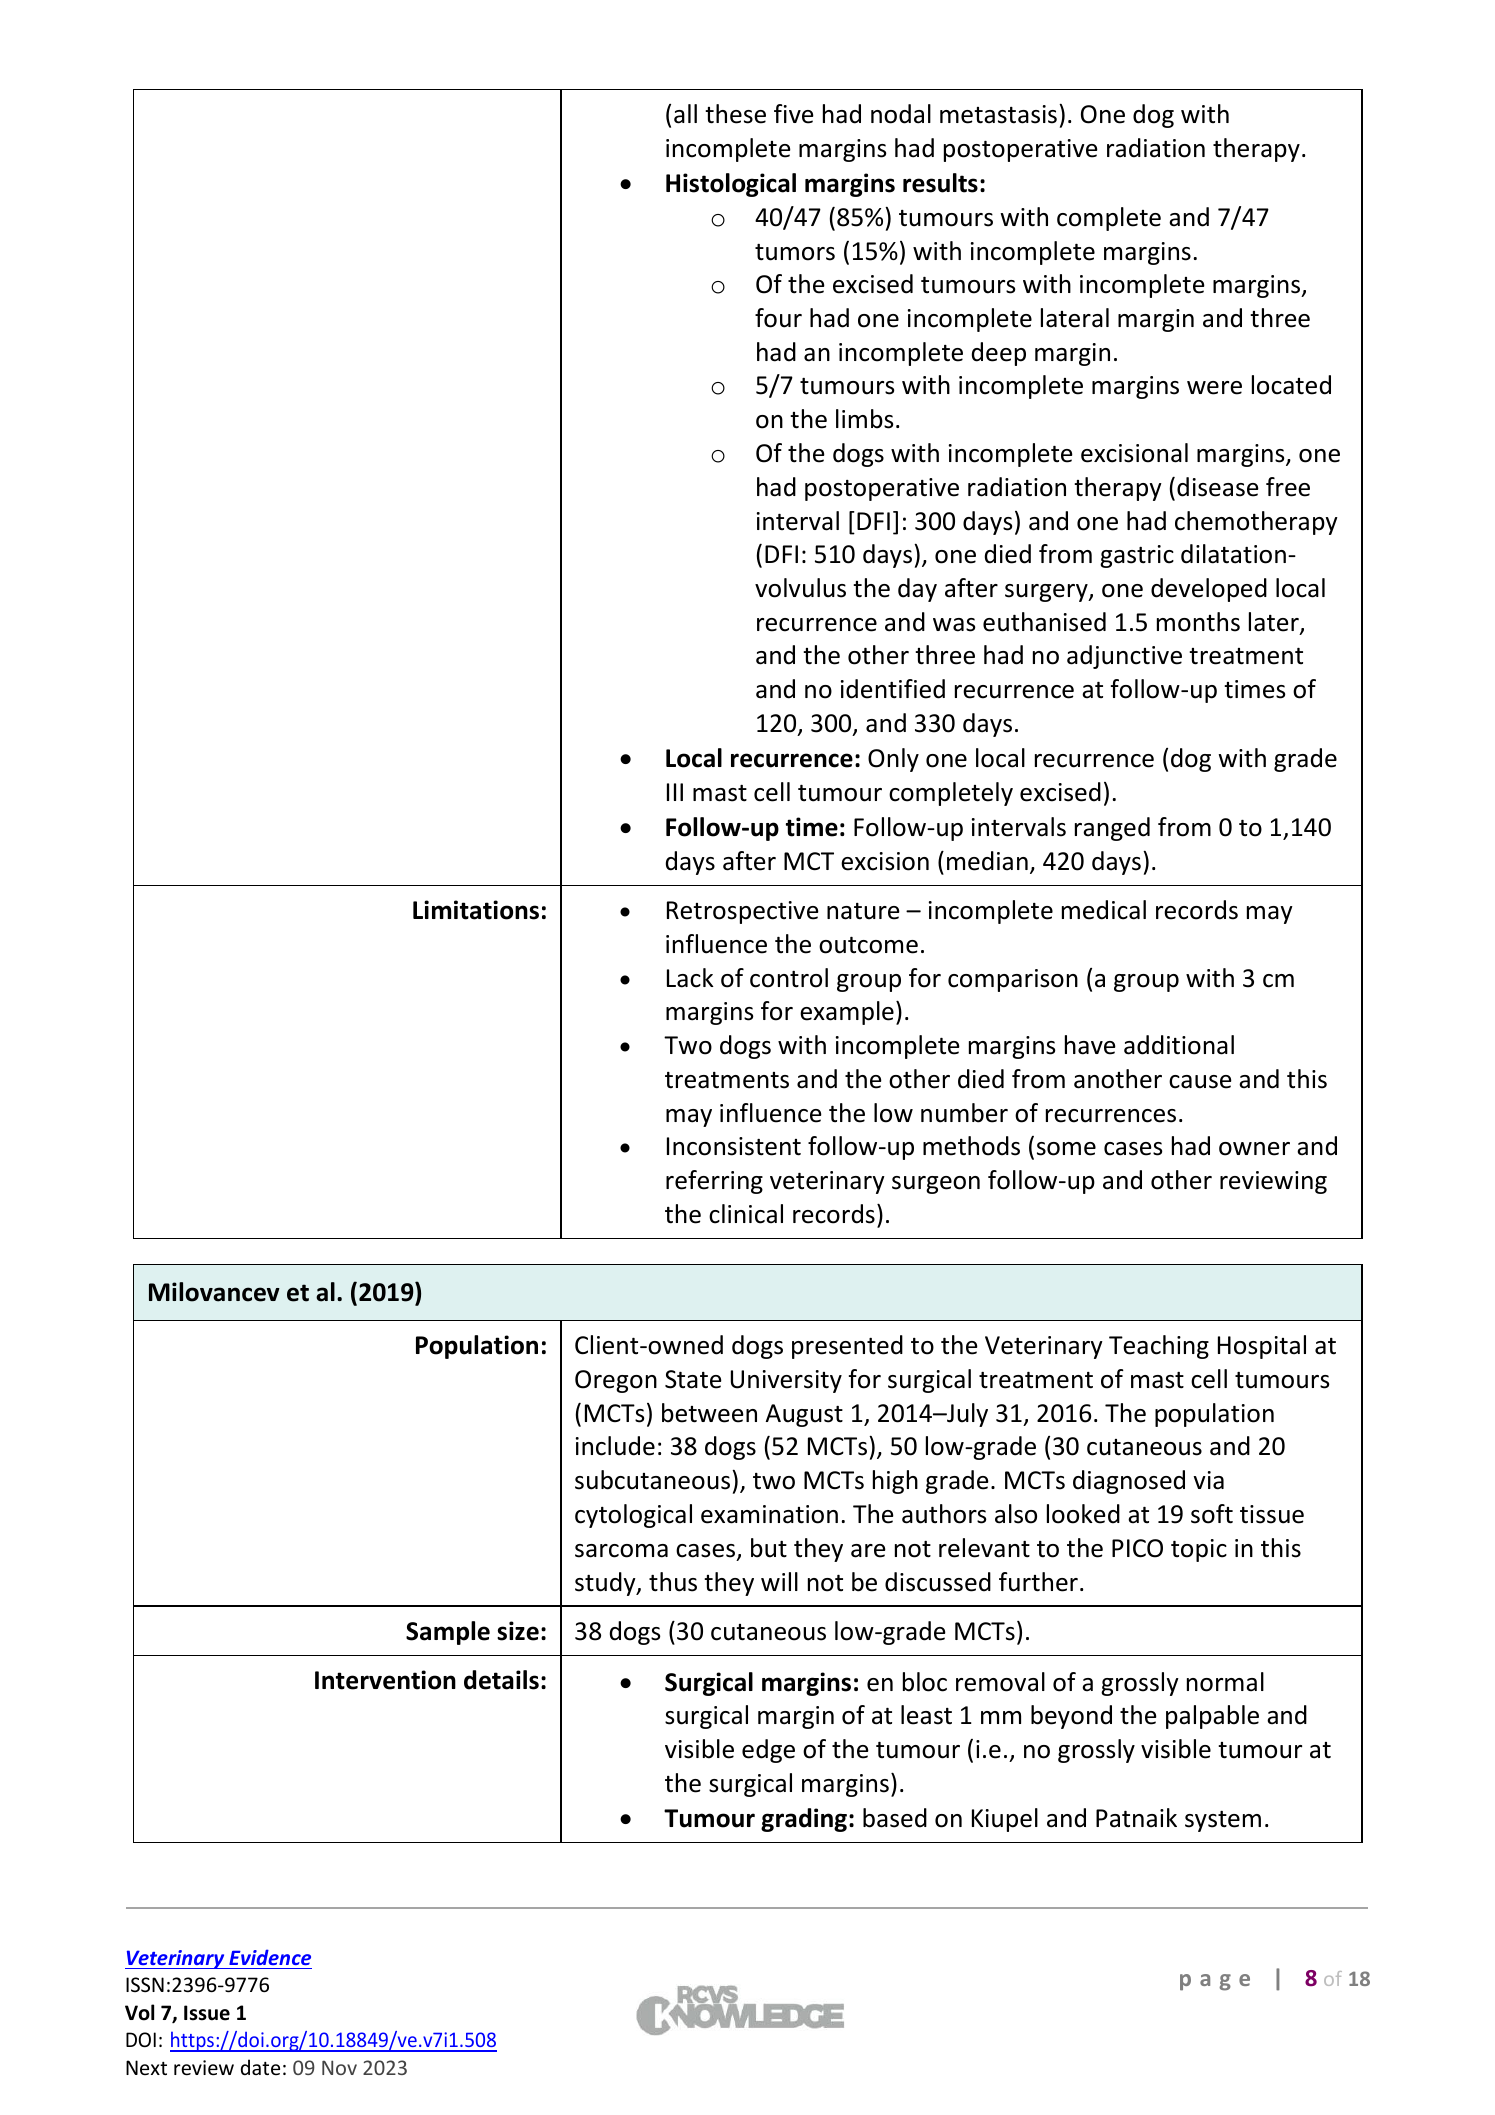 The height and width of the image is (2115, 1495). What do you see at coordinates (476, 910) in the image?
I see `Limitations` at bounding box center [476, 910].
